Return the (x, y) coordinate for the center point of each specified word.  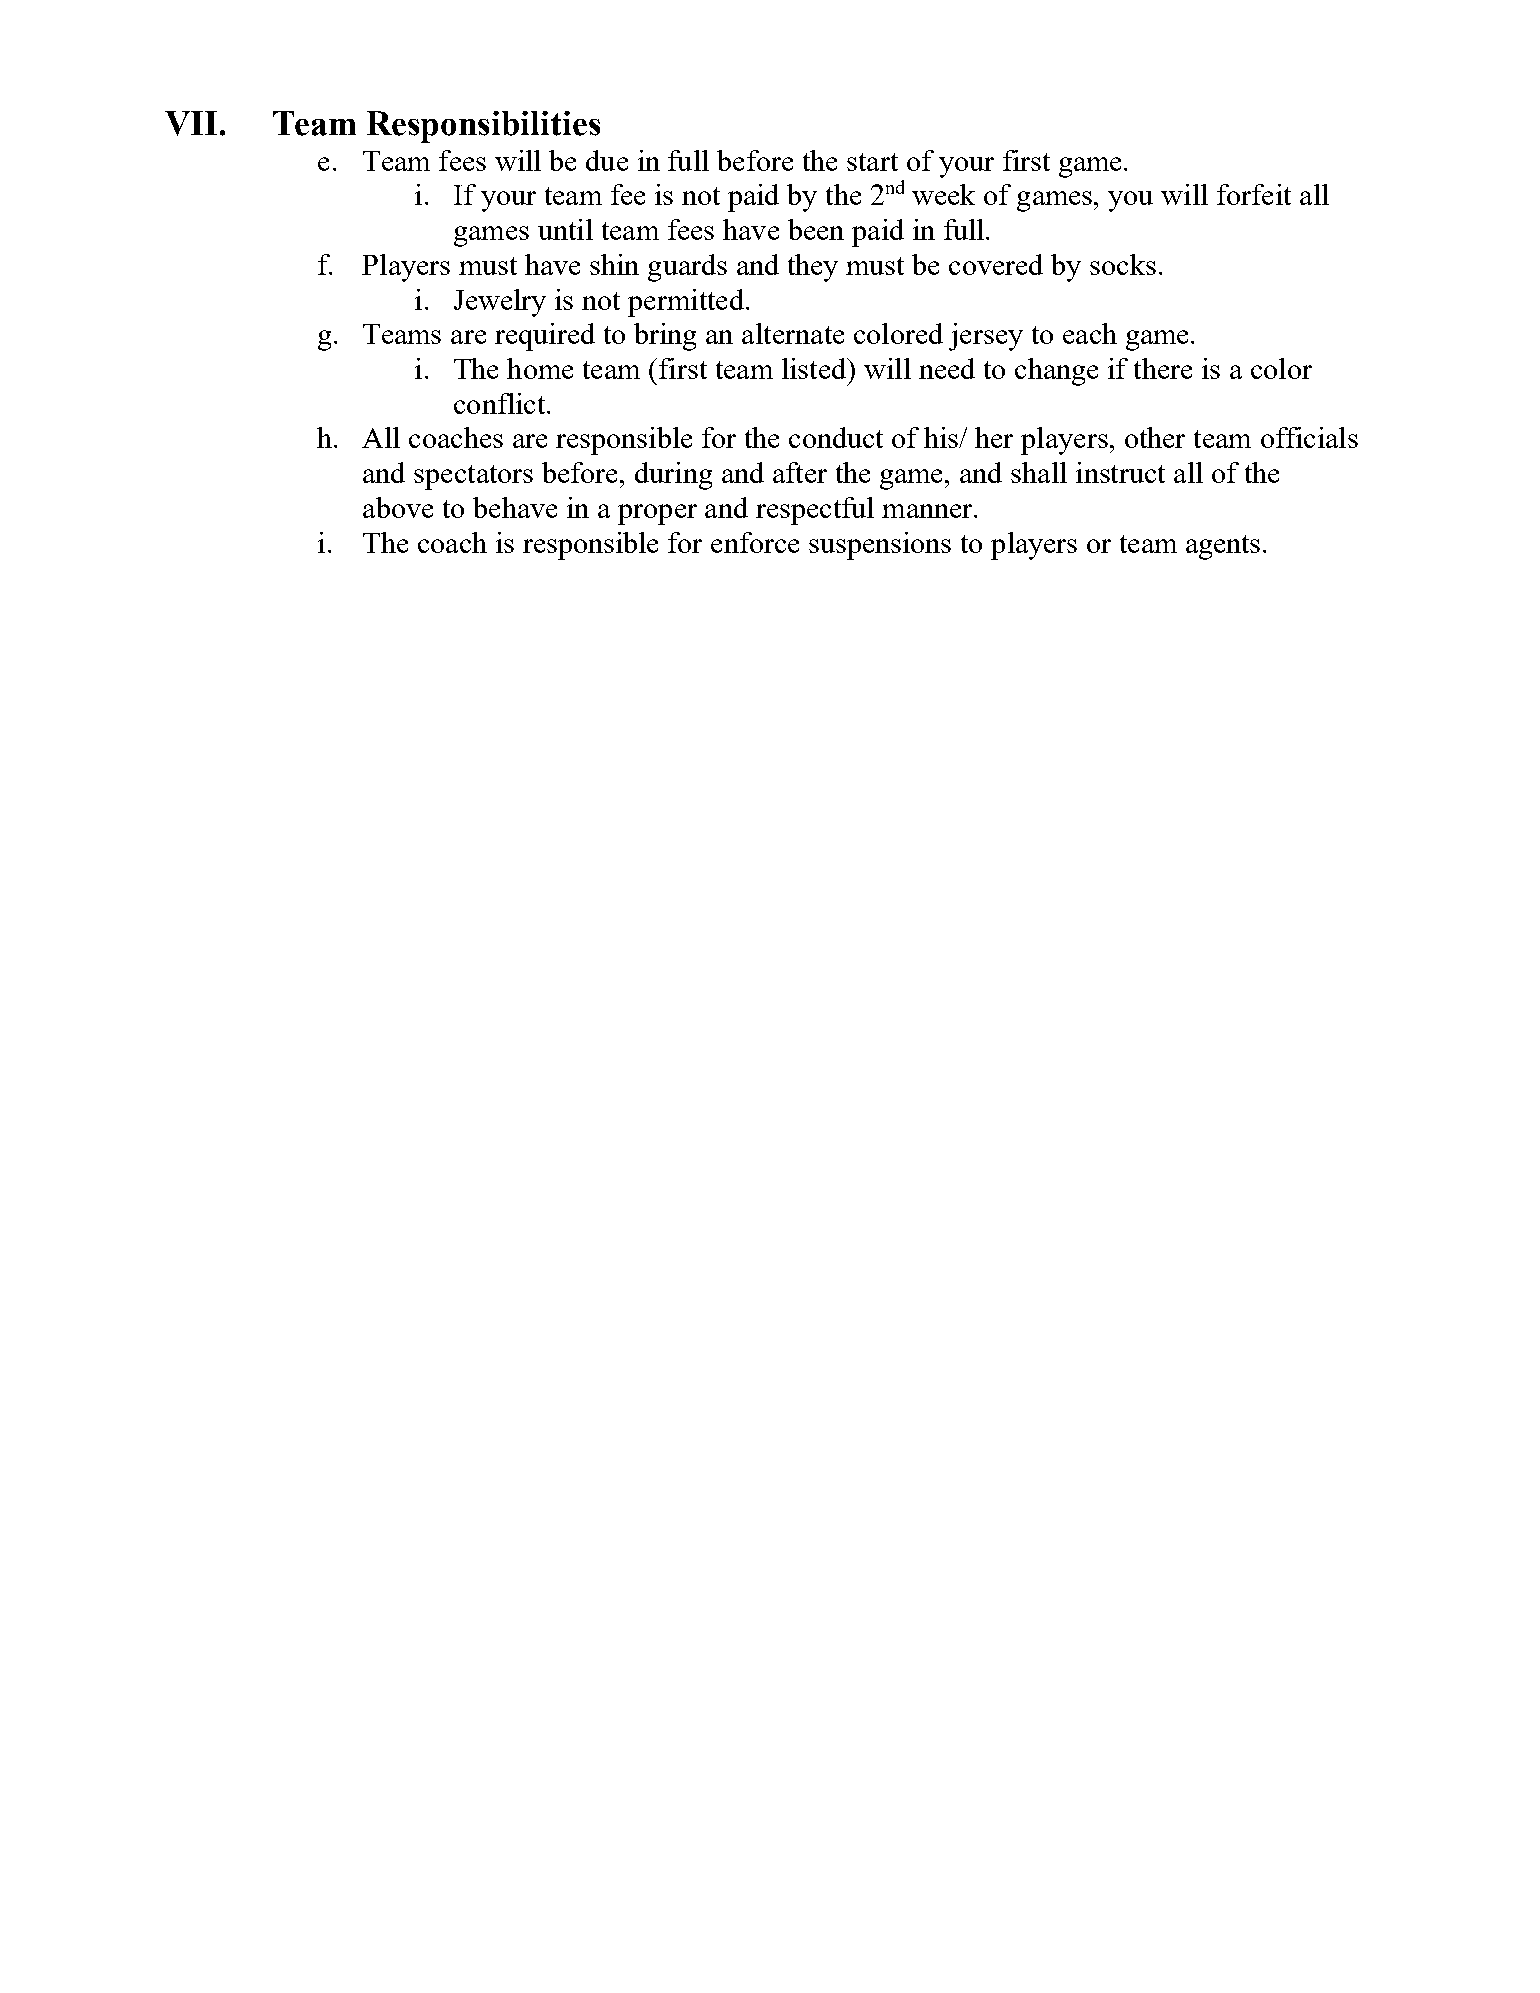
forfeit (1254, 194)
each (1090, 333)
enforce (755, 542)
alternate (793, 333)
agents (1225, 547)
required (545, 337)
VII (191, 123)
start (872, 162)
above (398, 507)
